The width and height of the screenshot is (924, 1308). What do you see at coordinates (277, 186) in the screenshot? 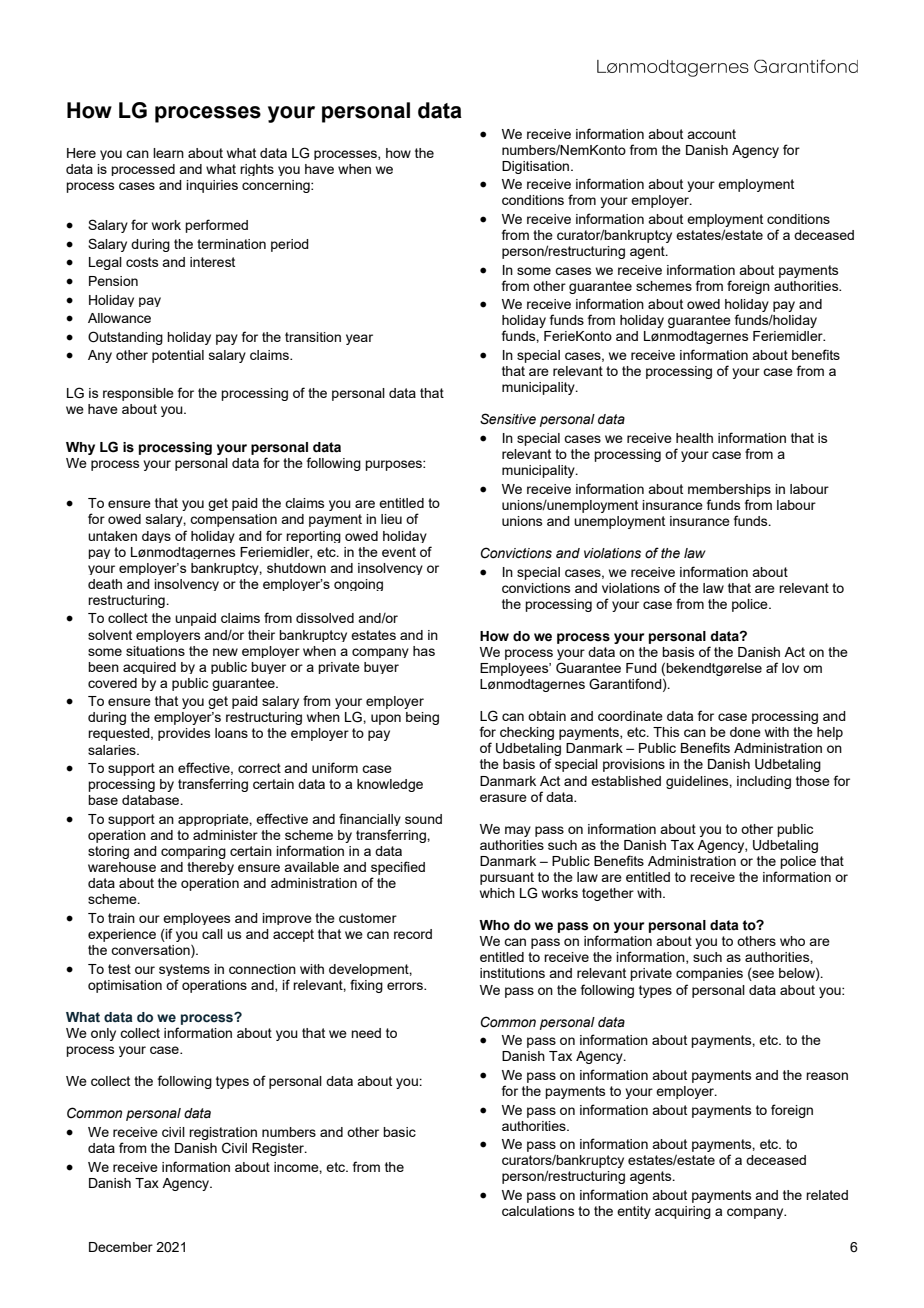
I see `concerning` at bounding box center [277, 186].
